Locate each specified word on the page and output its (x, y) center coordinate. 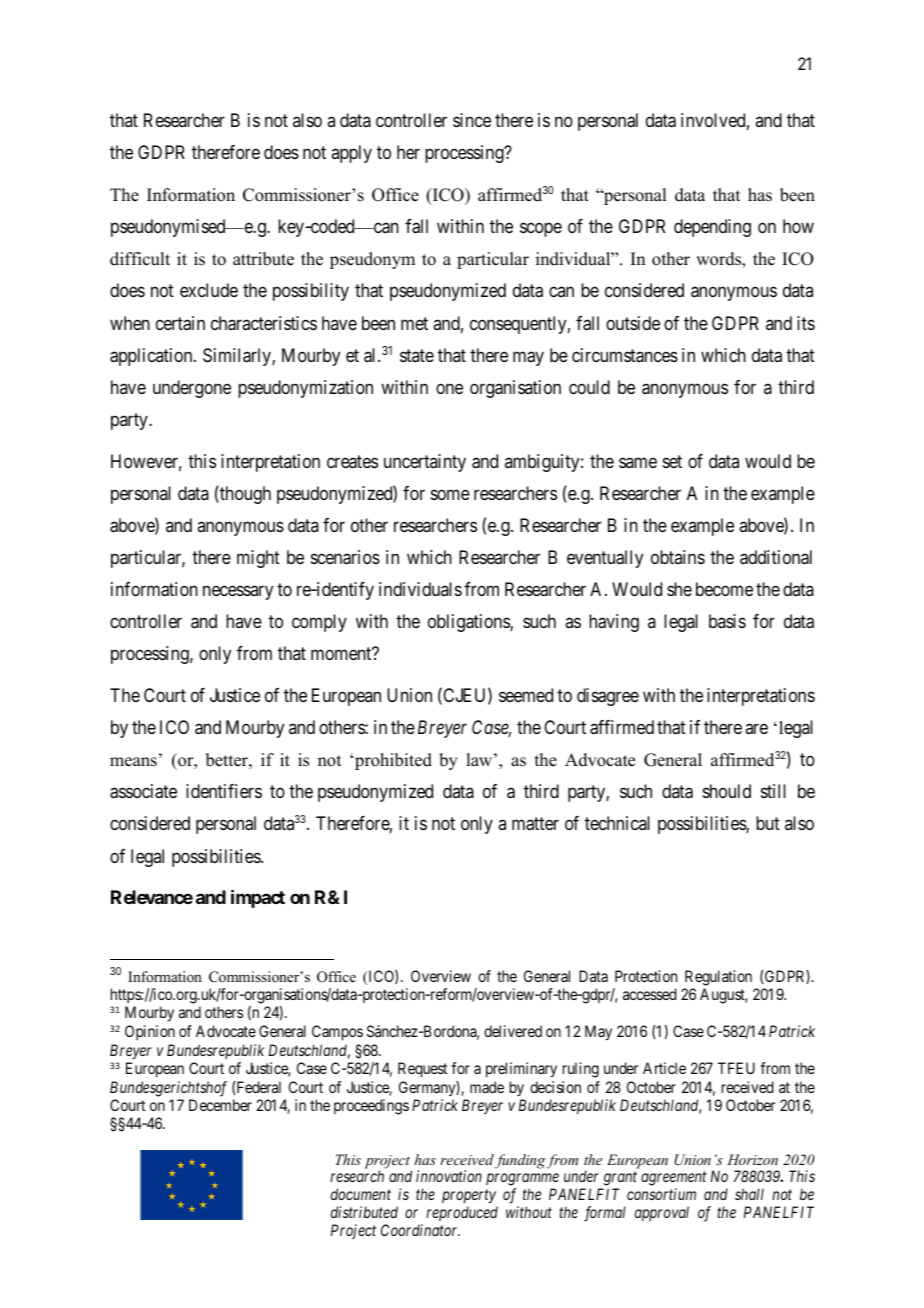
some (450, 494)
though (244, 495)
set (672, 461)
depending (712, 228)
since (472, 120)
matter (535, 824)
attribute (263, 259)
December (220, 1105)
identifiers (224, 791)
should (727, 791)
